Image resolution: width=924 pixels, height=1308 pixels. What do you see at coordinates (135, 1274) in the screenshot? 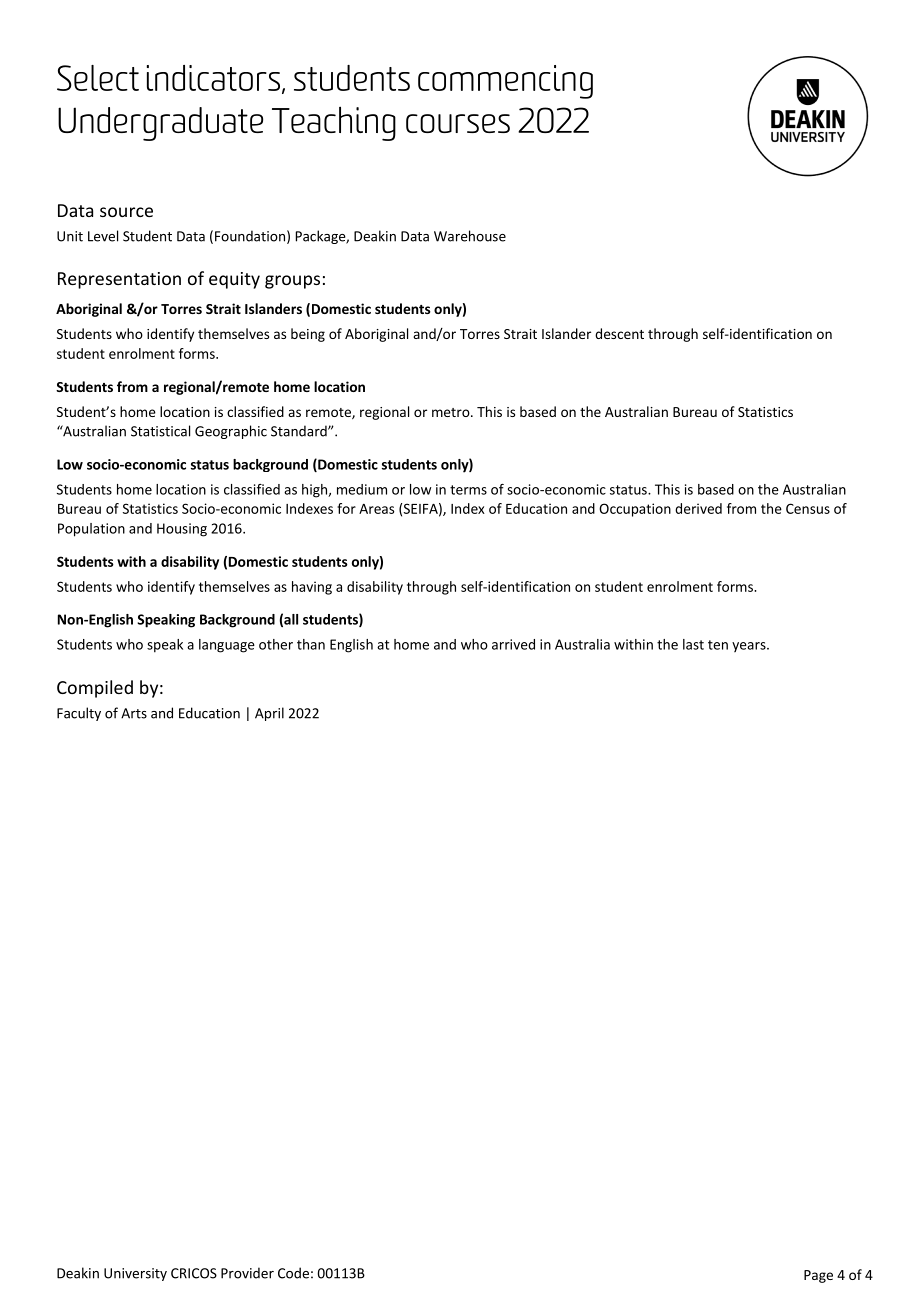
I see `University` at bounding box center [135, 1274].
